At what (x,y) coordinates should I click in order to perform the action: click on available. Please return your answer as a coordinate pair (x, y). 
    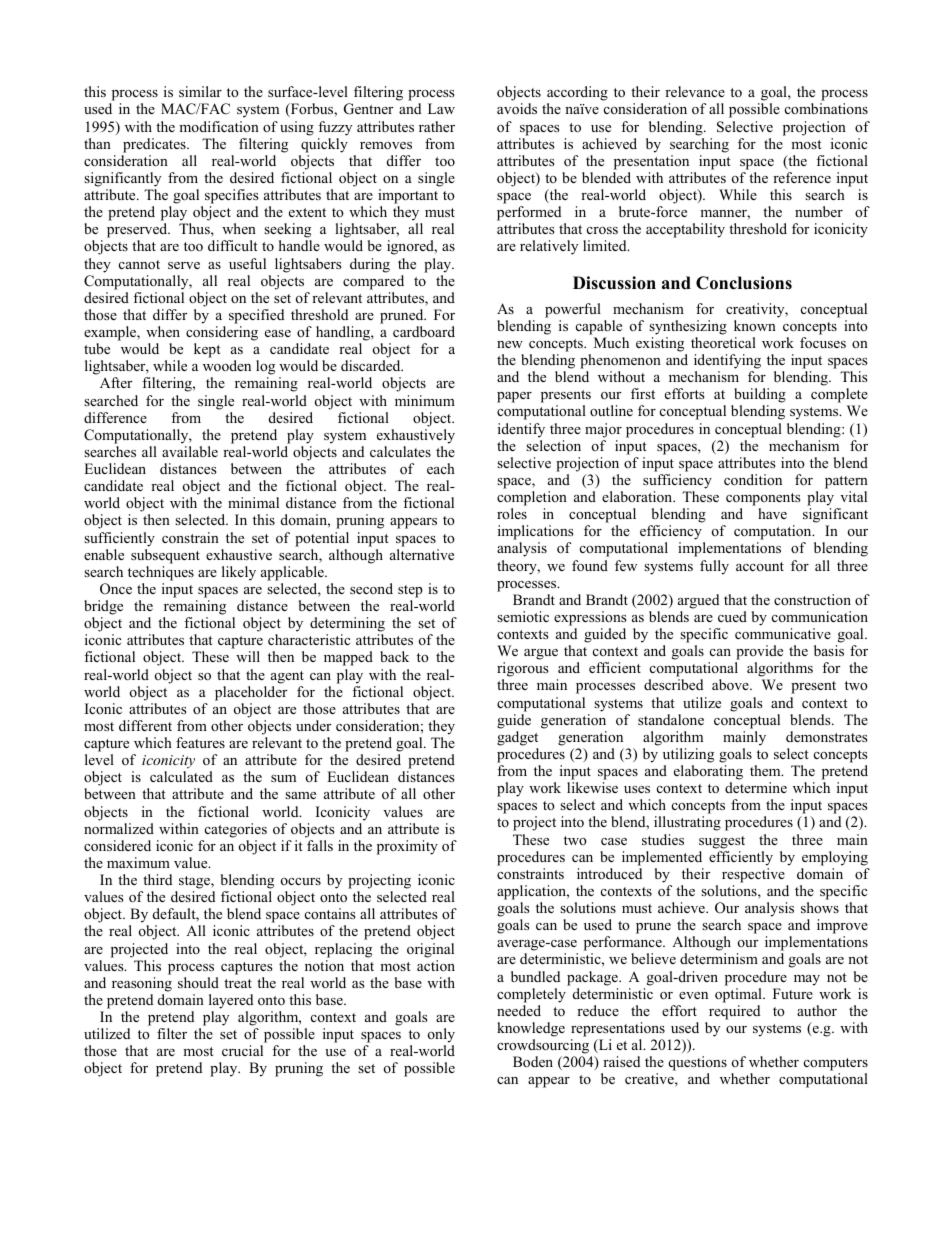
    Looking at the image, I should click on (190, 451).
